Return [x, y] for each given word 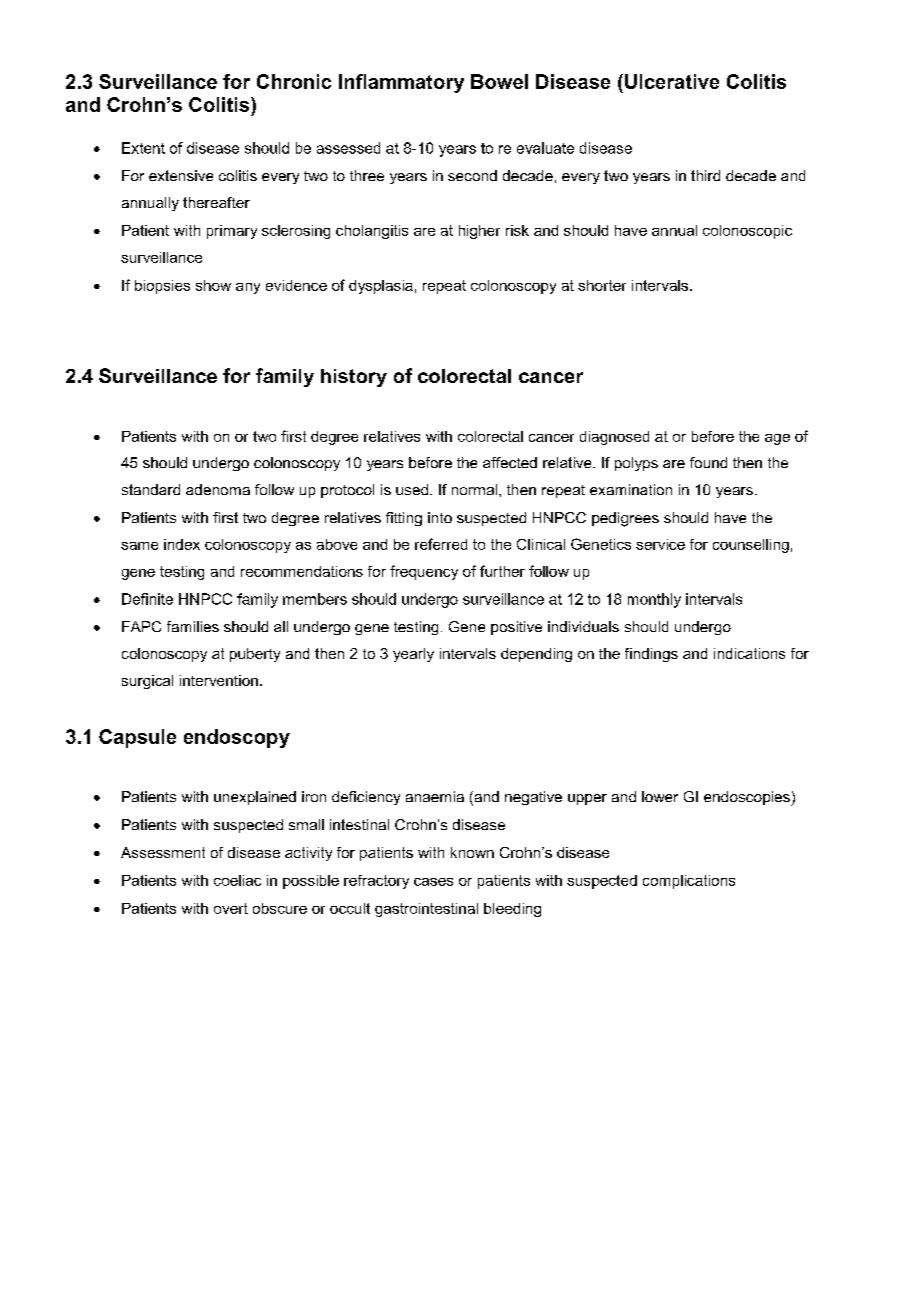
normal [476, 489]
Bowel [499, 81]
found [708, 462]
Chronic [294, 81]
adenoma [218, 489]
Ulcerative [672, 81]
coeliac [237, 880]
